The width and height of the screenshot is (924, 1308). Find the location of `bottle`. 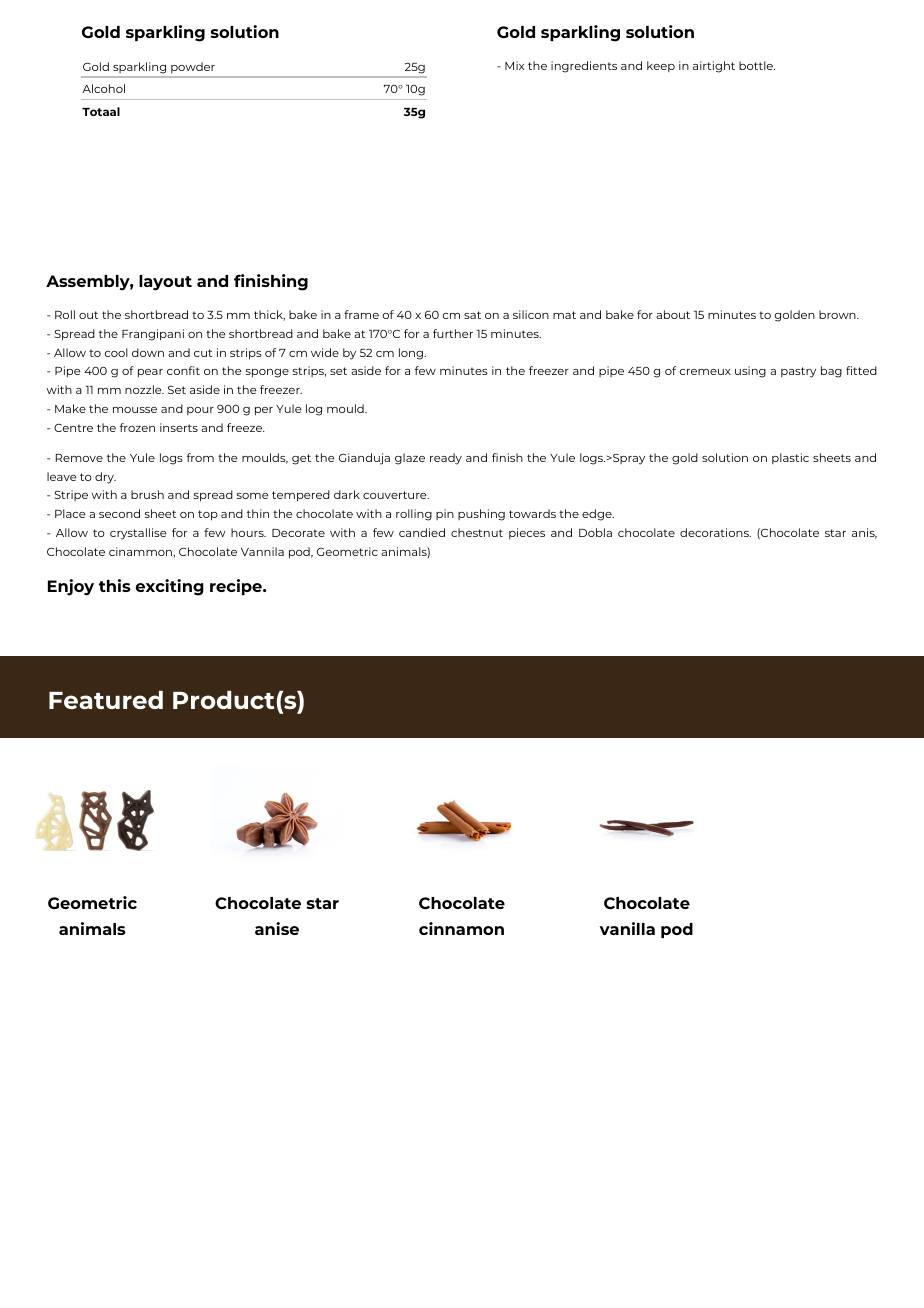

bottle is located at coordinates (757, 65).
